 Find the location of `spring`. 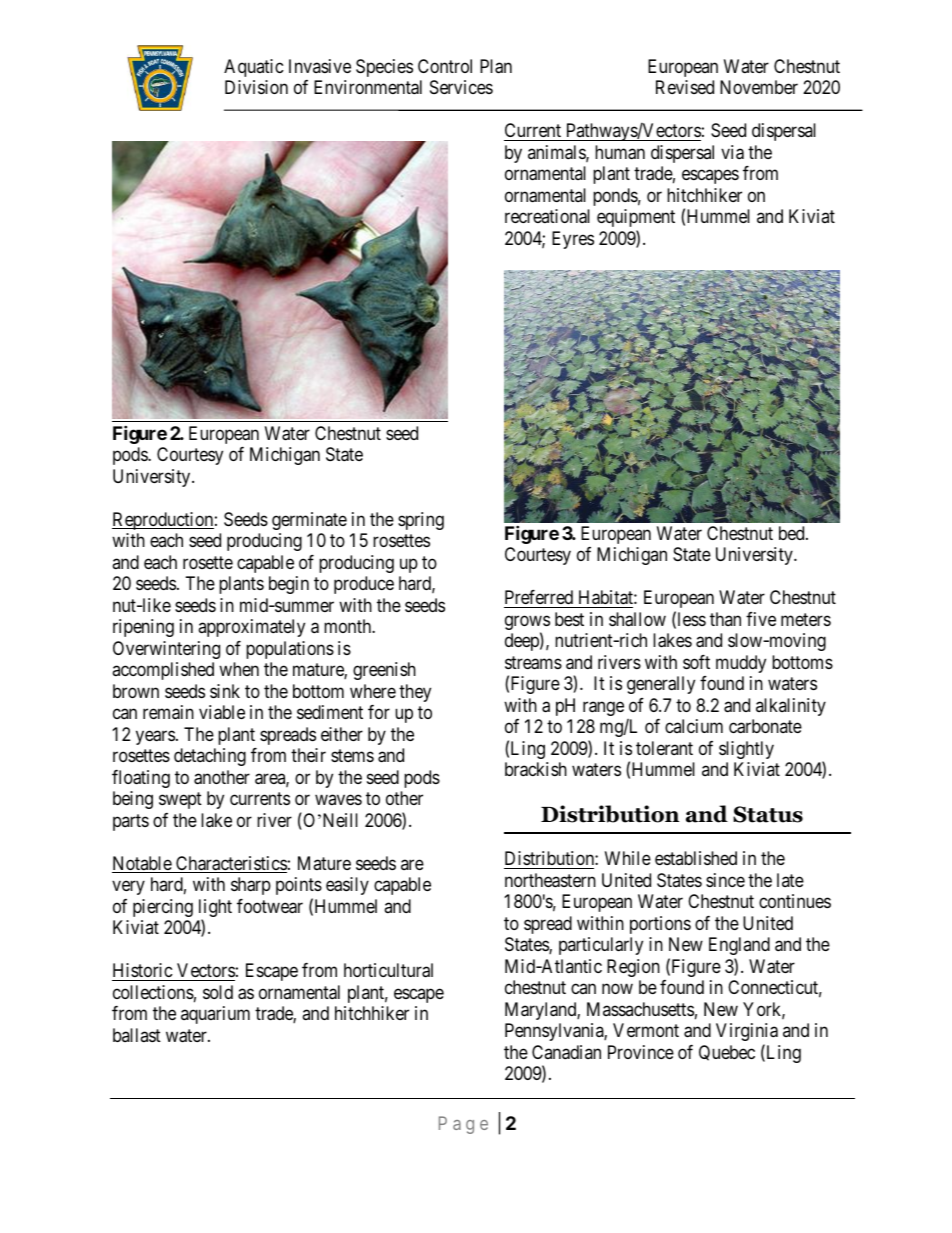

spring is located at coordinates (421, 521).
